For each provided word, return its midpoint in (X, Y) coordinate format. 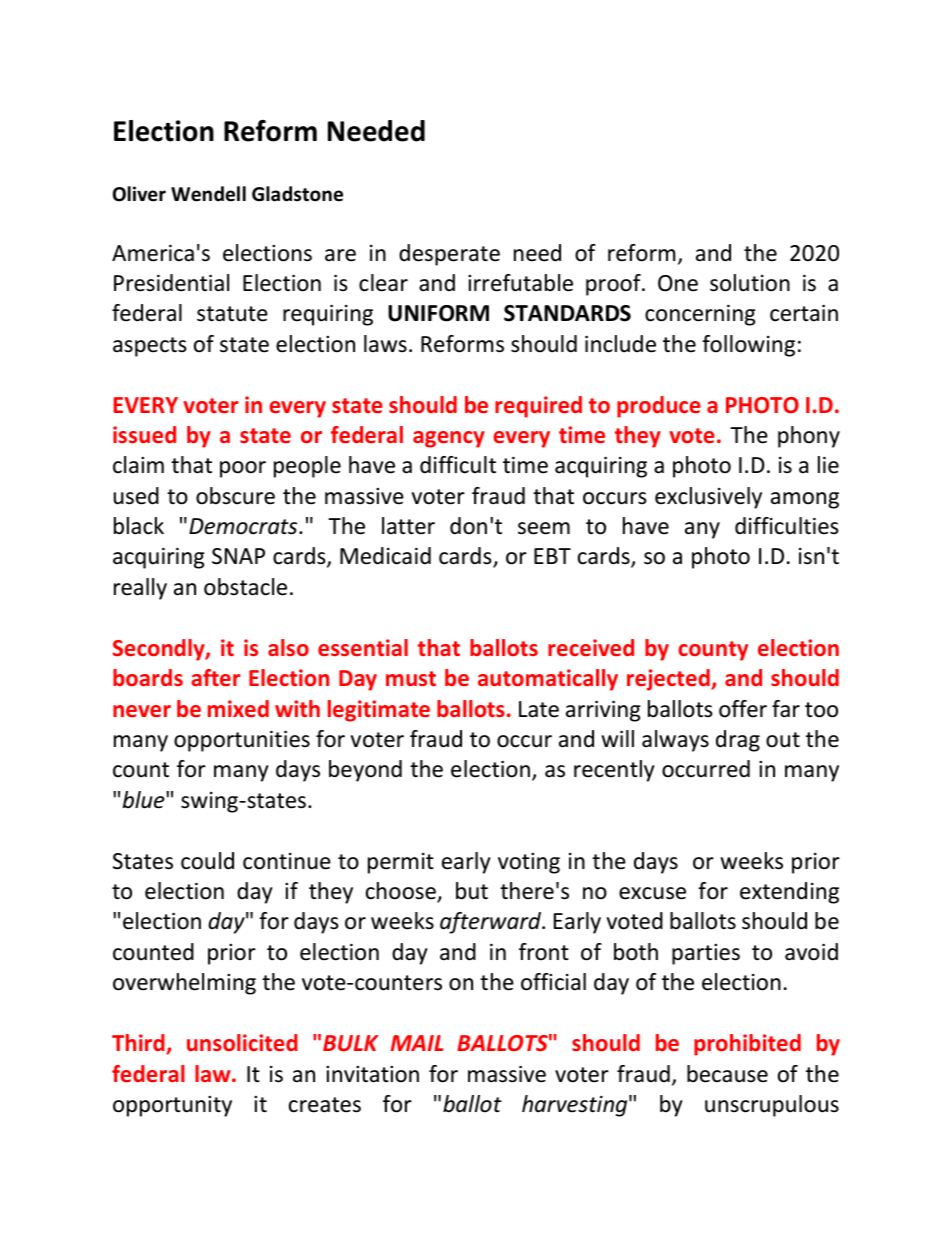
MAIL (417, 1043)
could (207, 861)
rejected (669, 680)
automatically (548, 680)
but (472, 891)
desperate (449, 255)
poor (243, 469)
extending (789, 893)
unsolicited (242, 1042)
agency (449, 439)
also (288, 647)
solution (750, 283)
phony (809, 437)
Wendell (208, 194)
